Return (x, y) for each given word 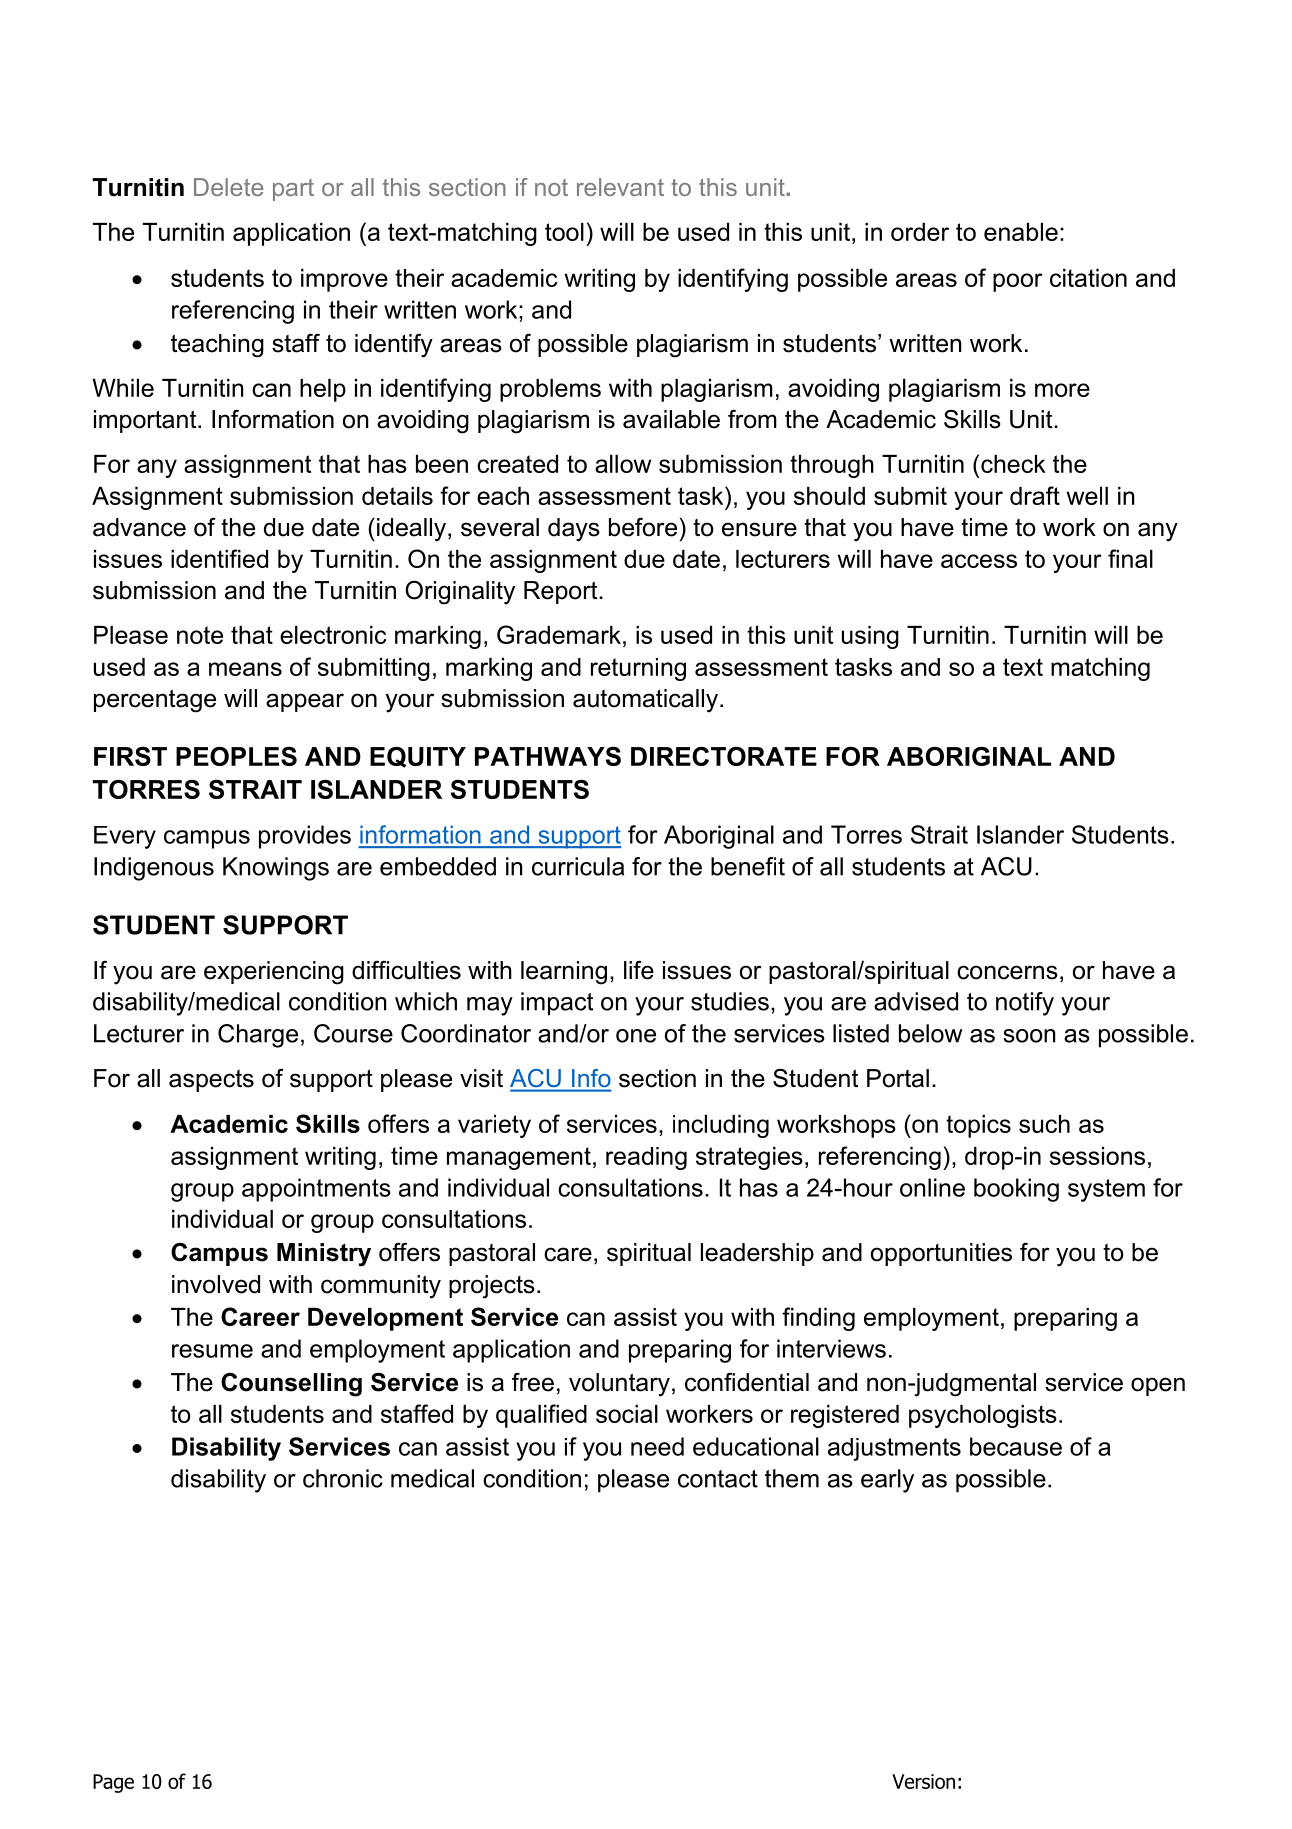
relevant (620, 187)
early (887, 1481)
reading (646, 1158)
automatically (647, 701)
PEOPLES (236, 756)
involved (216, 1284)
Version (923, 1781)
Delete (228, 187)
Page (113, 1783)
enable (1021, 232)
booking (1016, 1190)
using (870, 637)
